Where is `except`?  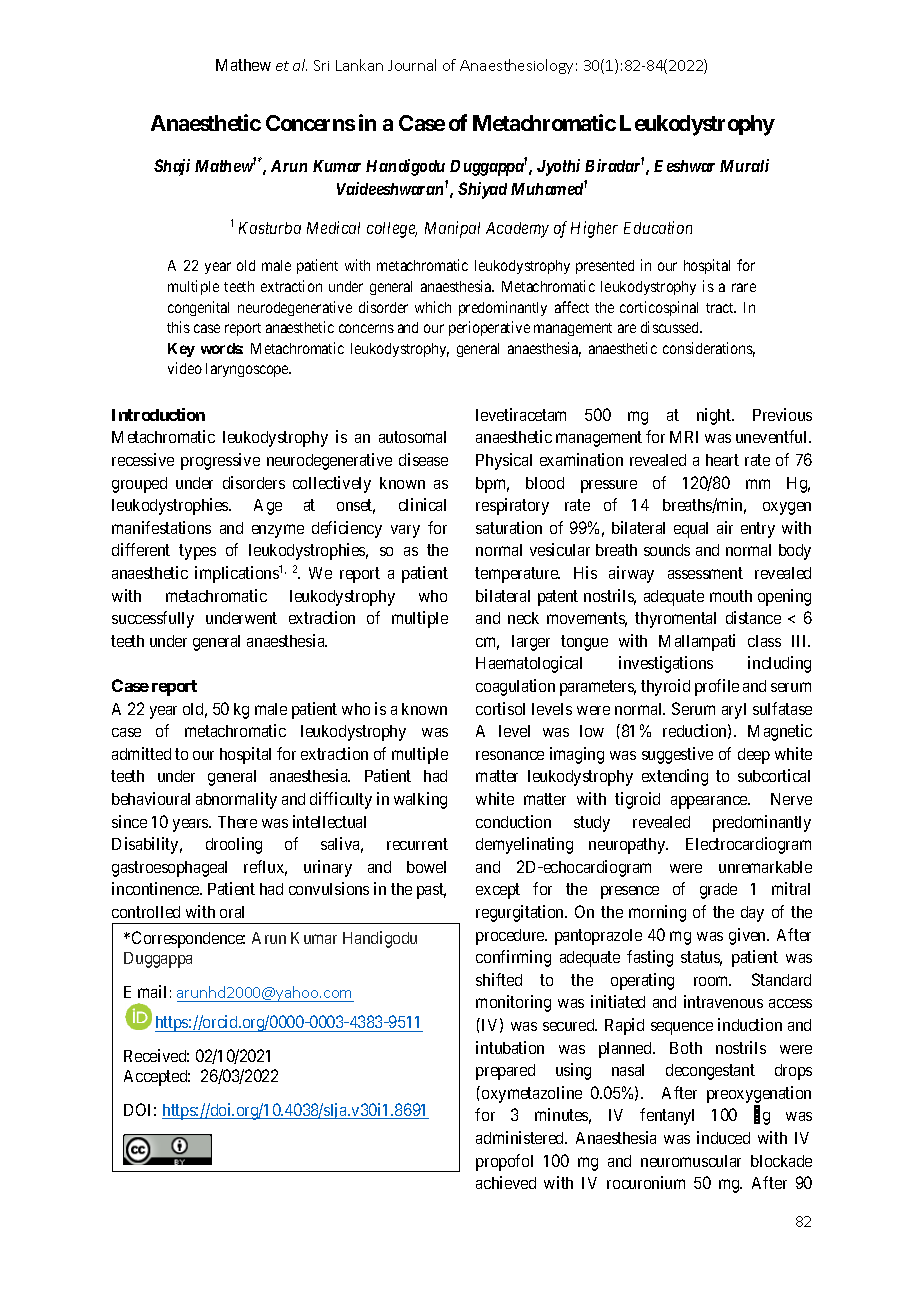 except is located at coordinates (498, 891).
